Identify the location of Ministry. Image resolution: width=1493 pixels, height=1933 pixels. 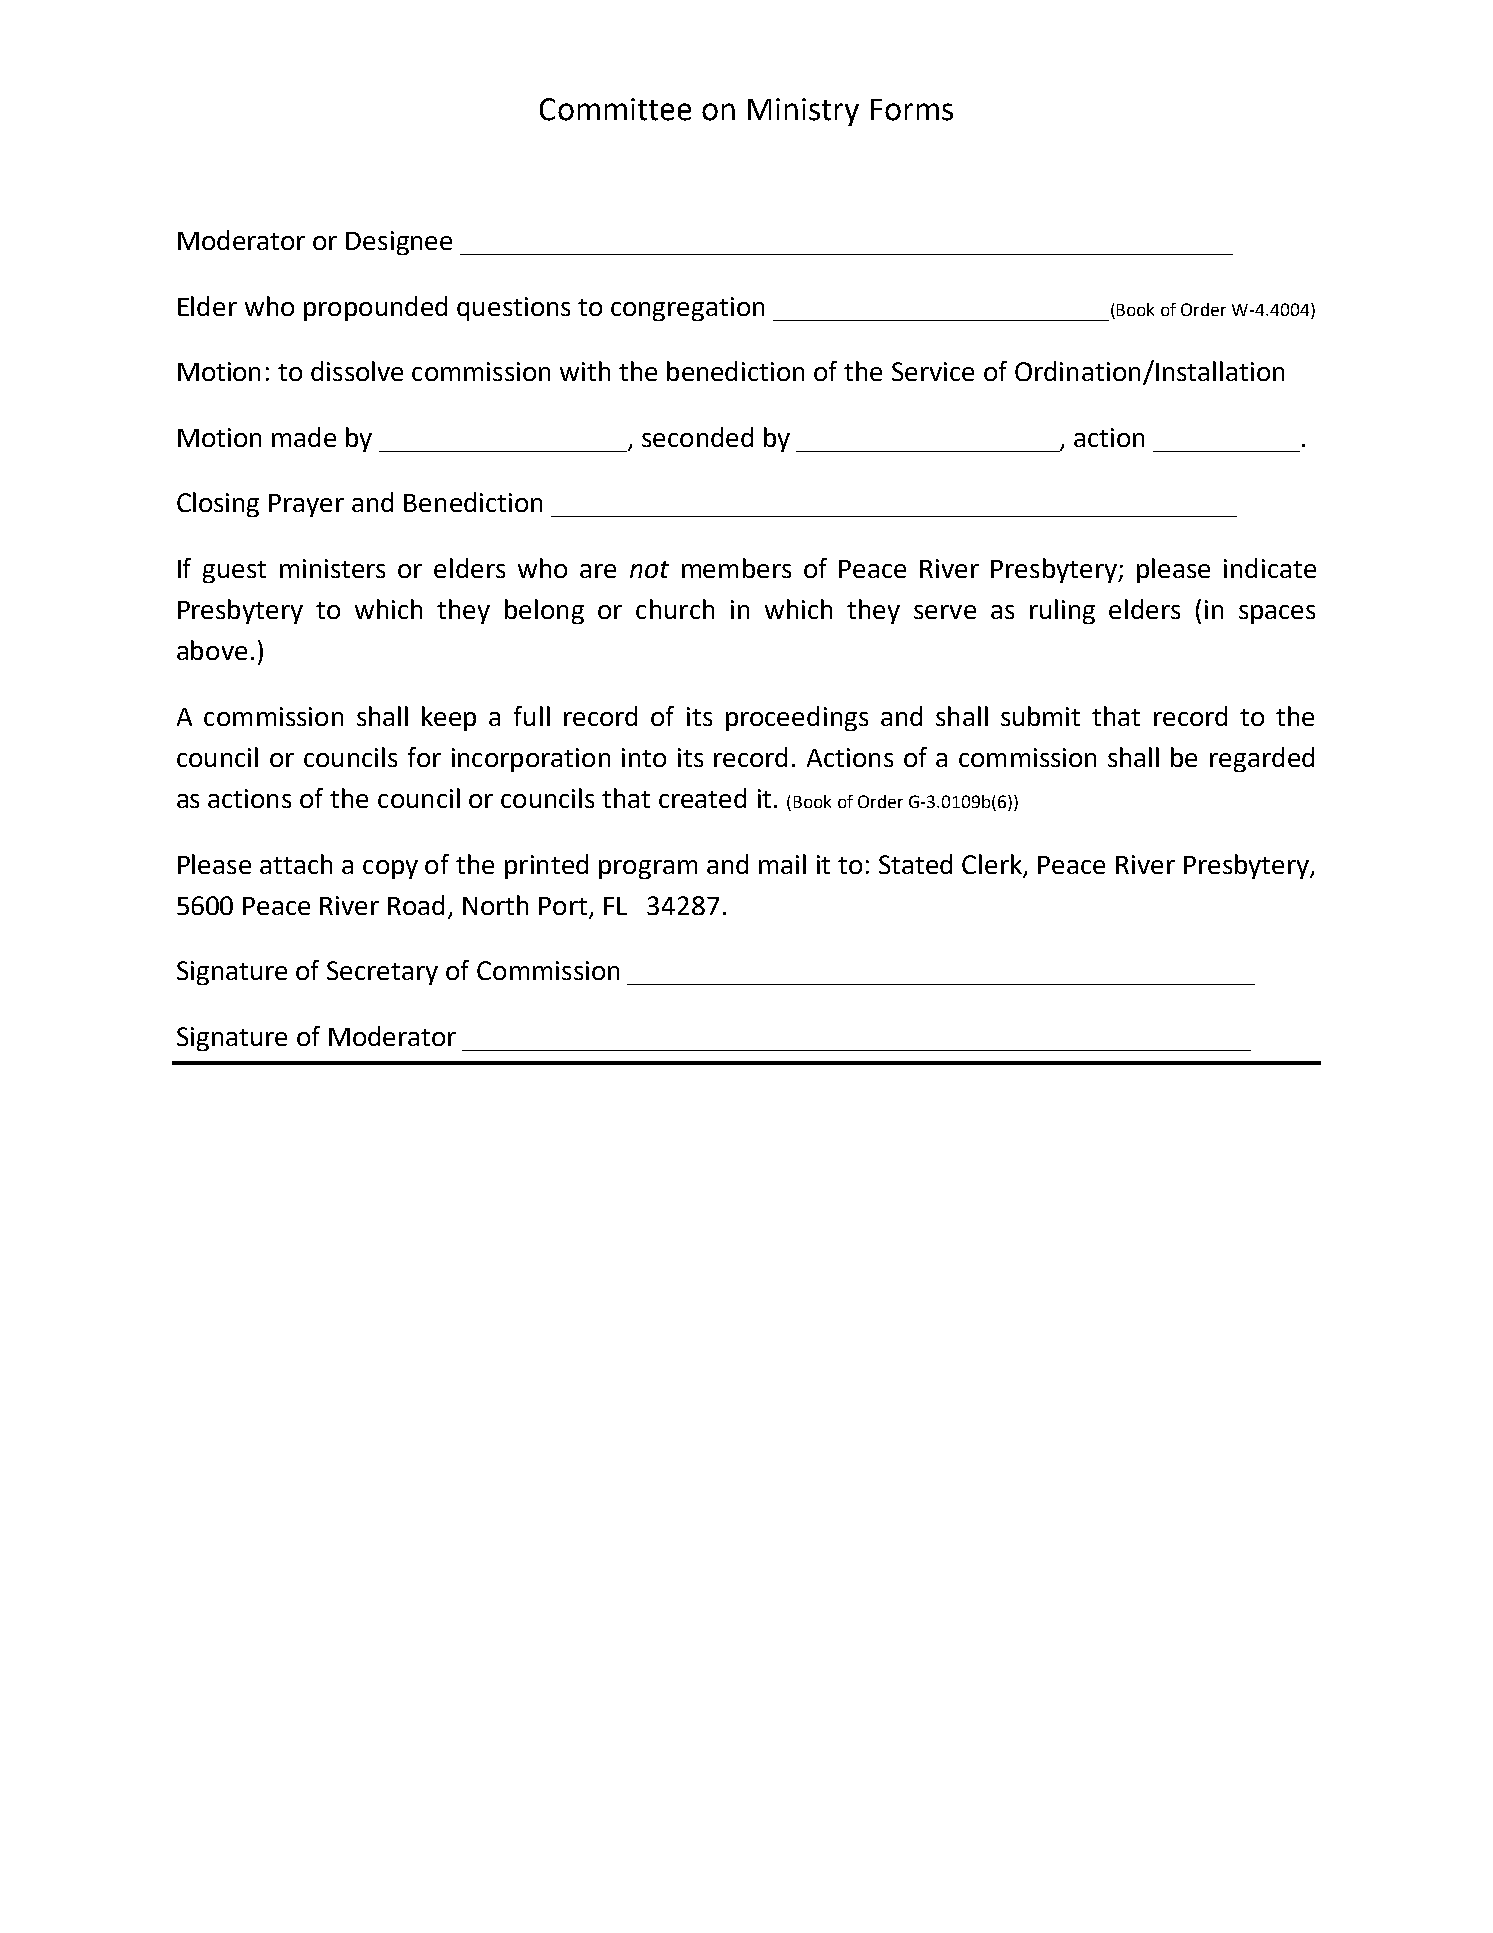
(803, 112).
